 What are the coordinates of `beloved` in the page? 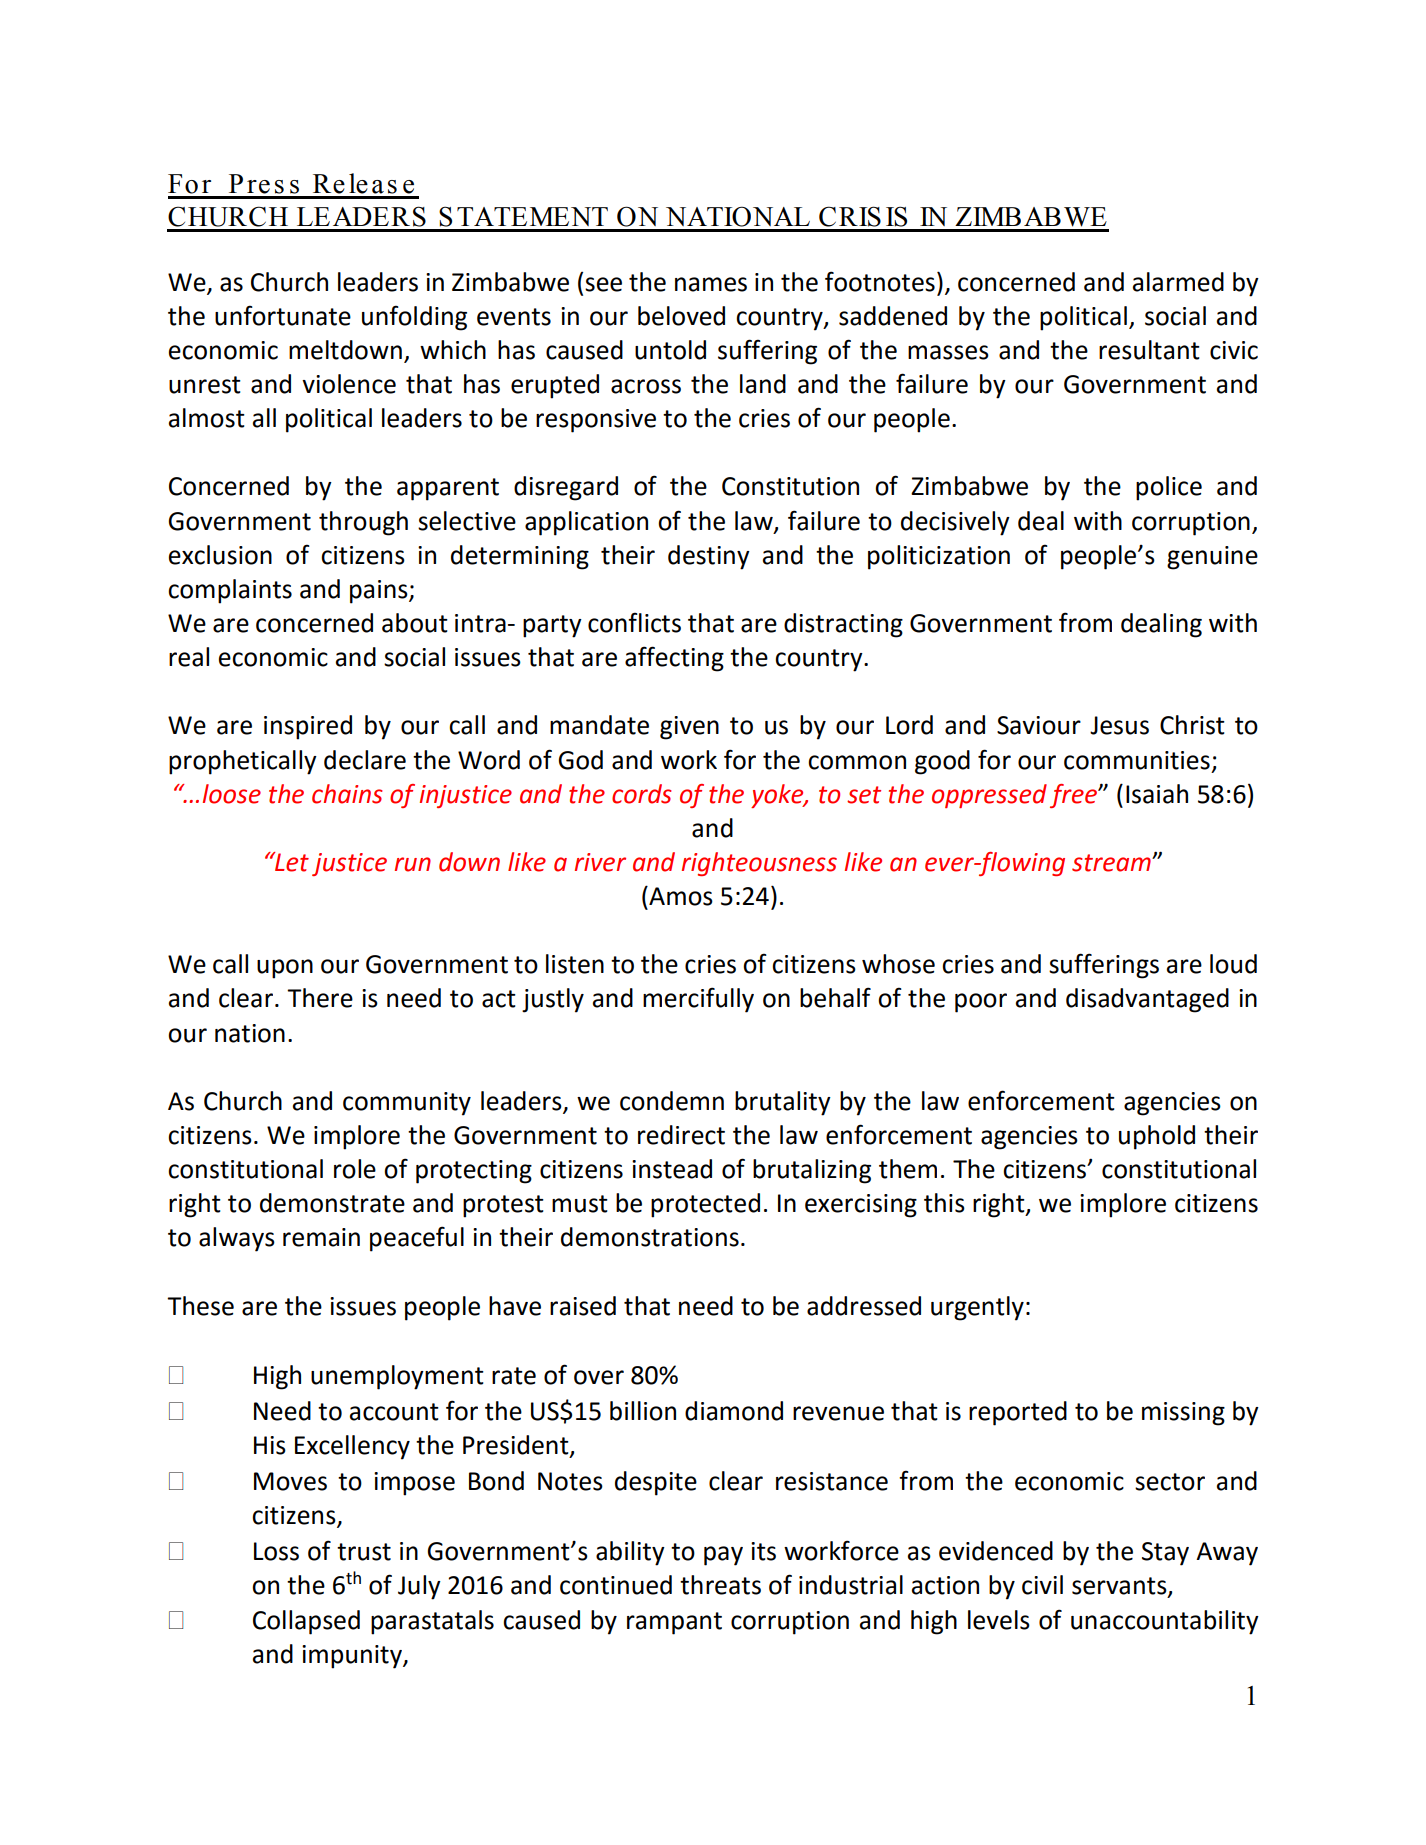 It's located at (681, 316).
